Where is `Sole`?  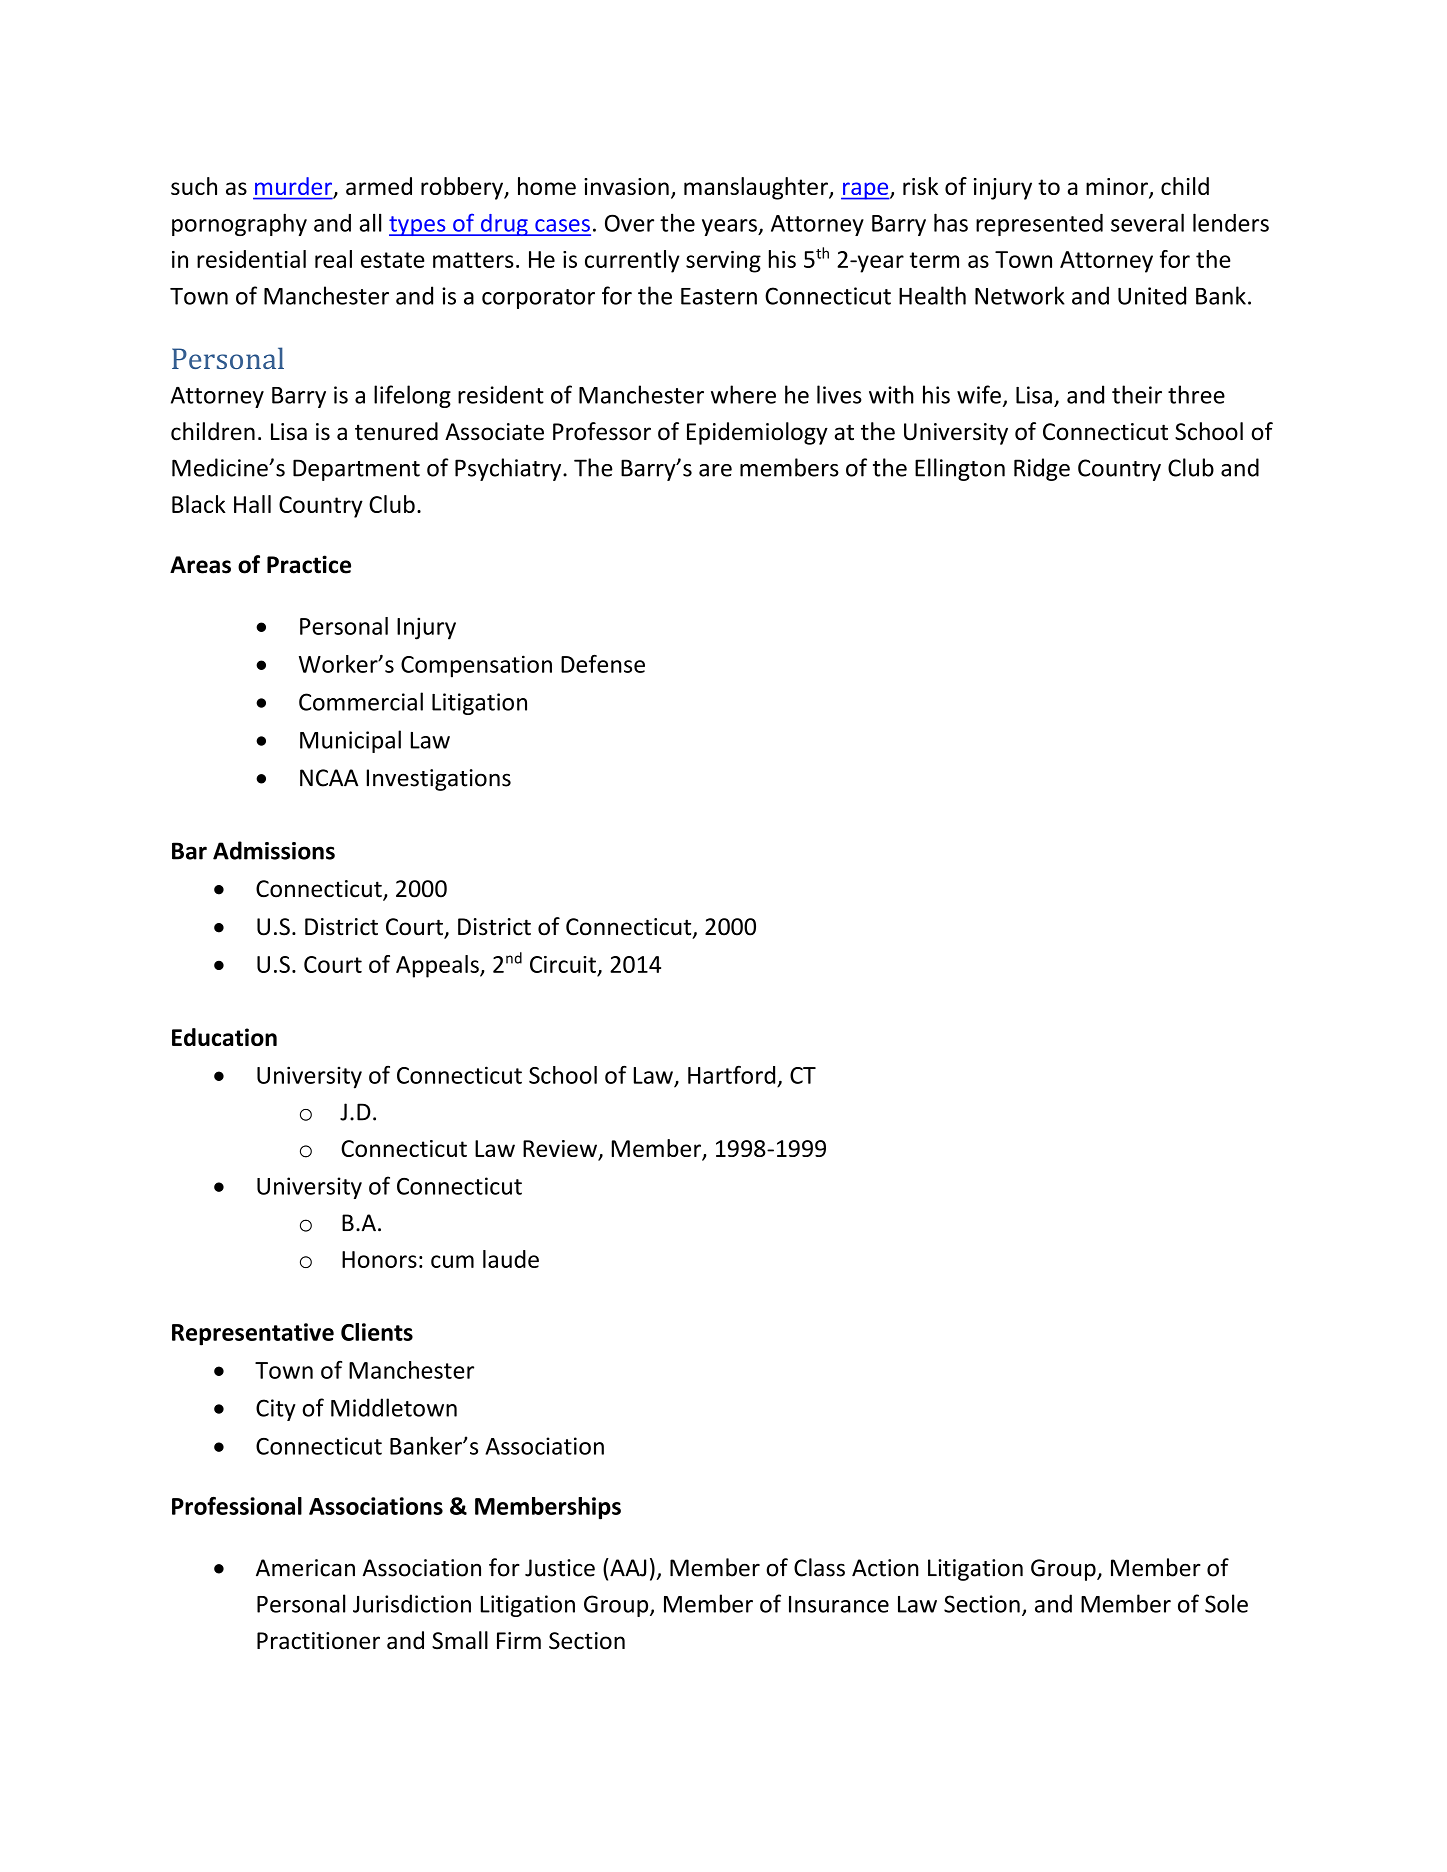 Sole is located at coordinates (1226, 1603).
